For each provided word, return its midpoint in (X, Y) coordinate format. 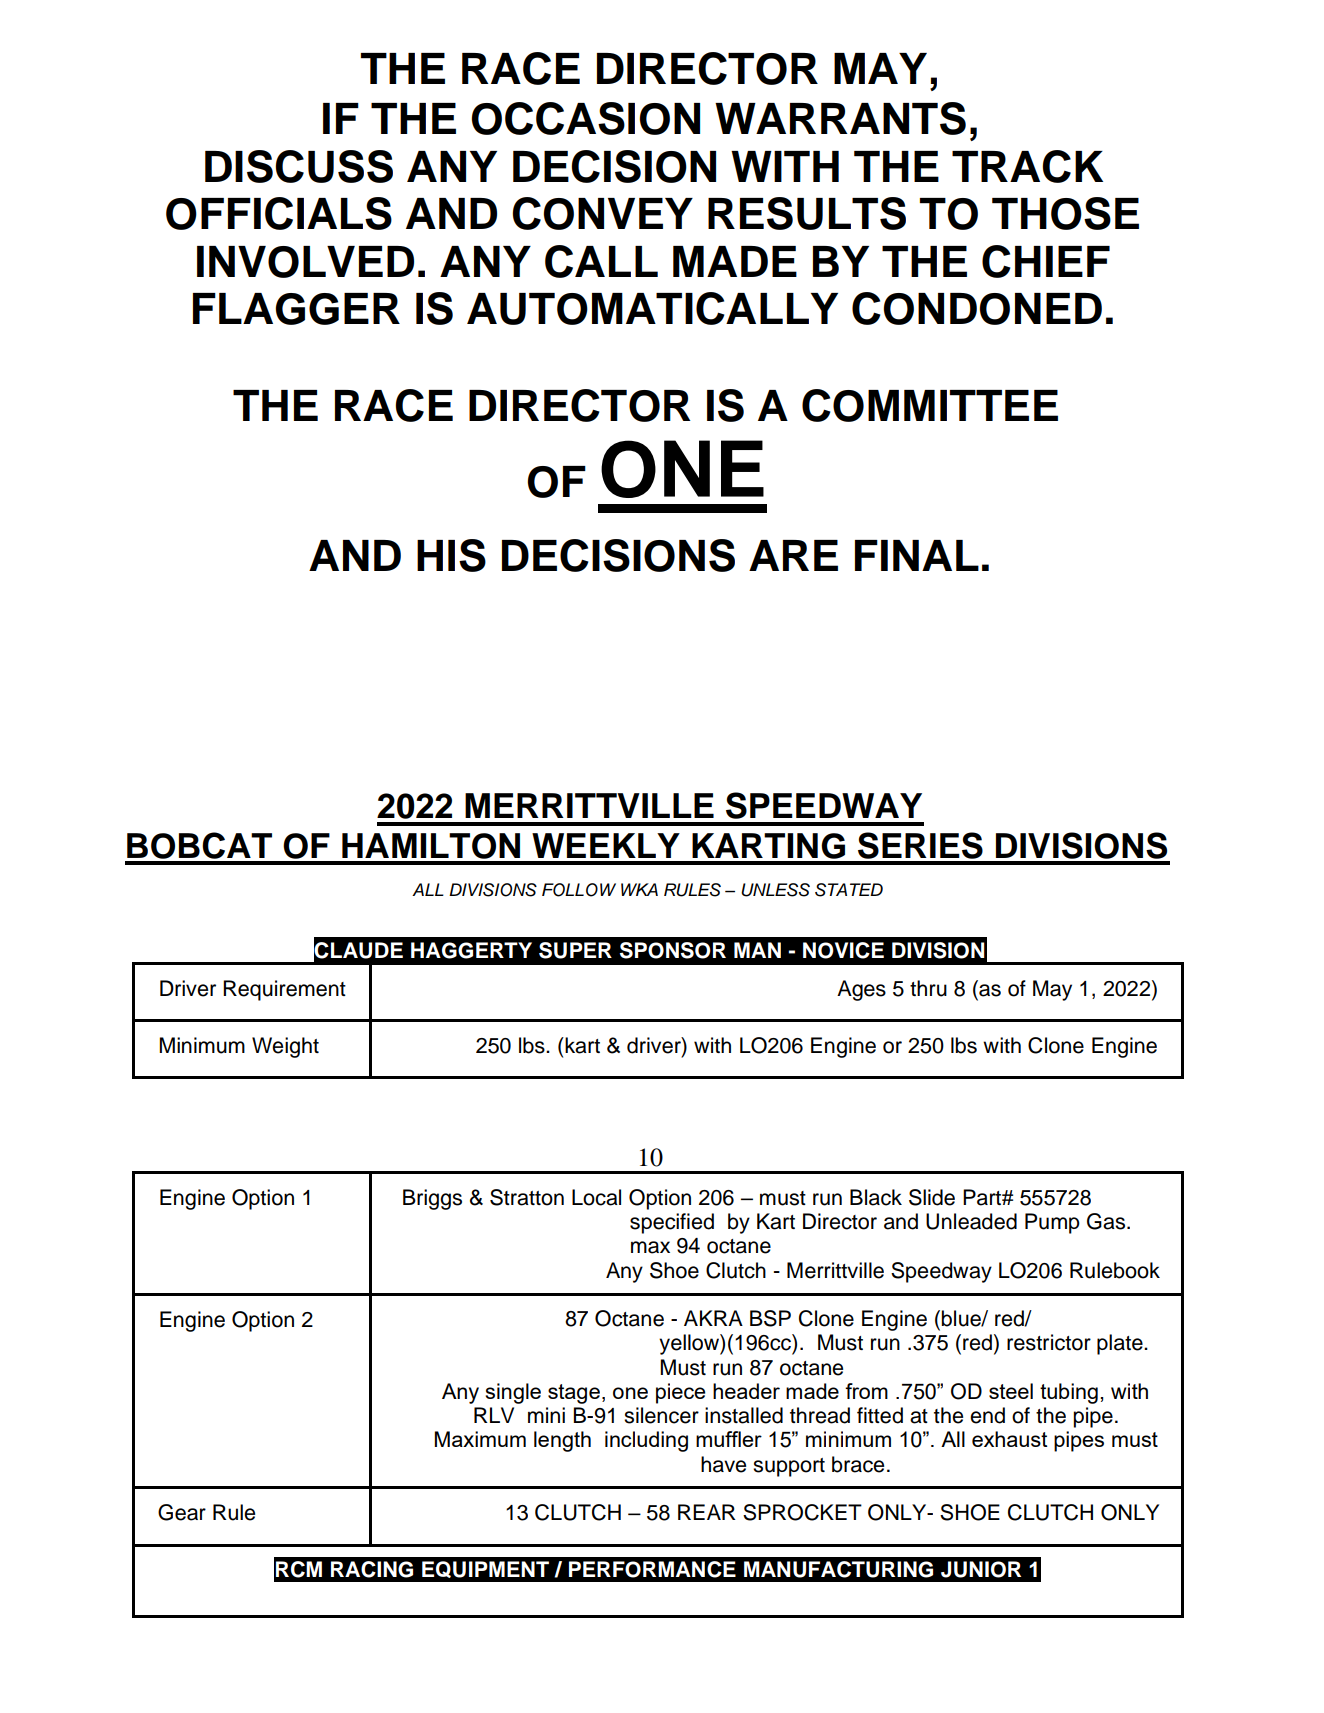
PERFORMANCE (652, 1569)
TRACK (1027, 166)
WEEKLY (606, 845)
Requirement (284, 990)
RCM (299, 1569)
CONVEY (602, 213)
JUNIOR (981, 1569)
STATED (849, 890)
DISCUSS (299, 166)
